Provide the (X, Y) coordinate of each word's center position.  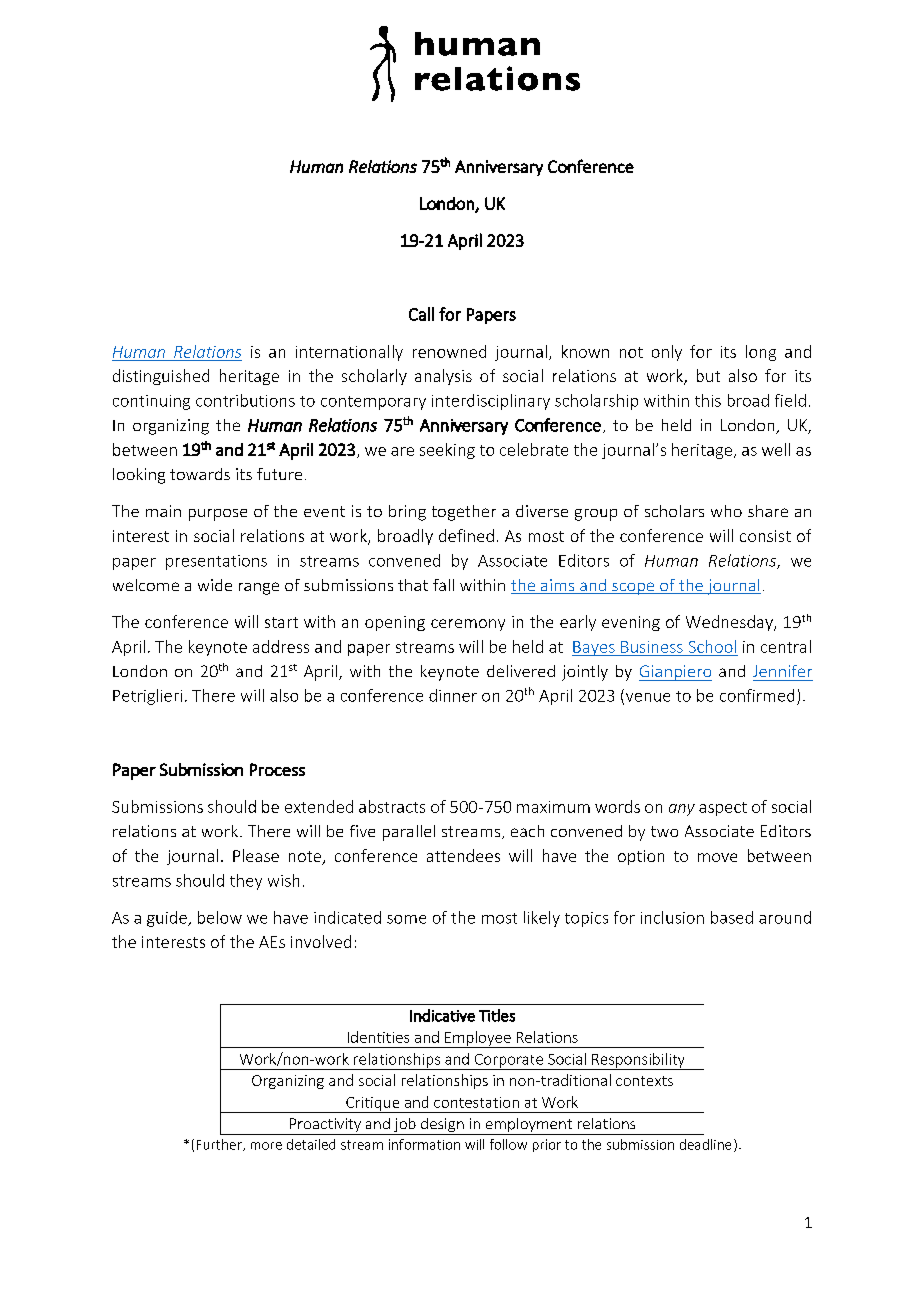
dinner (453, 695)
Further (220, 1145)
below (220, 917)
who (726, 511)
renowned (449, 351)
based (732, 917)
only (667, 353)
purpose (218, 515)
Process (277, 769)
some (406, 919)
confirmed (757, 695)
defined (466, 535)
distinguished (161, 377)
